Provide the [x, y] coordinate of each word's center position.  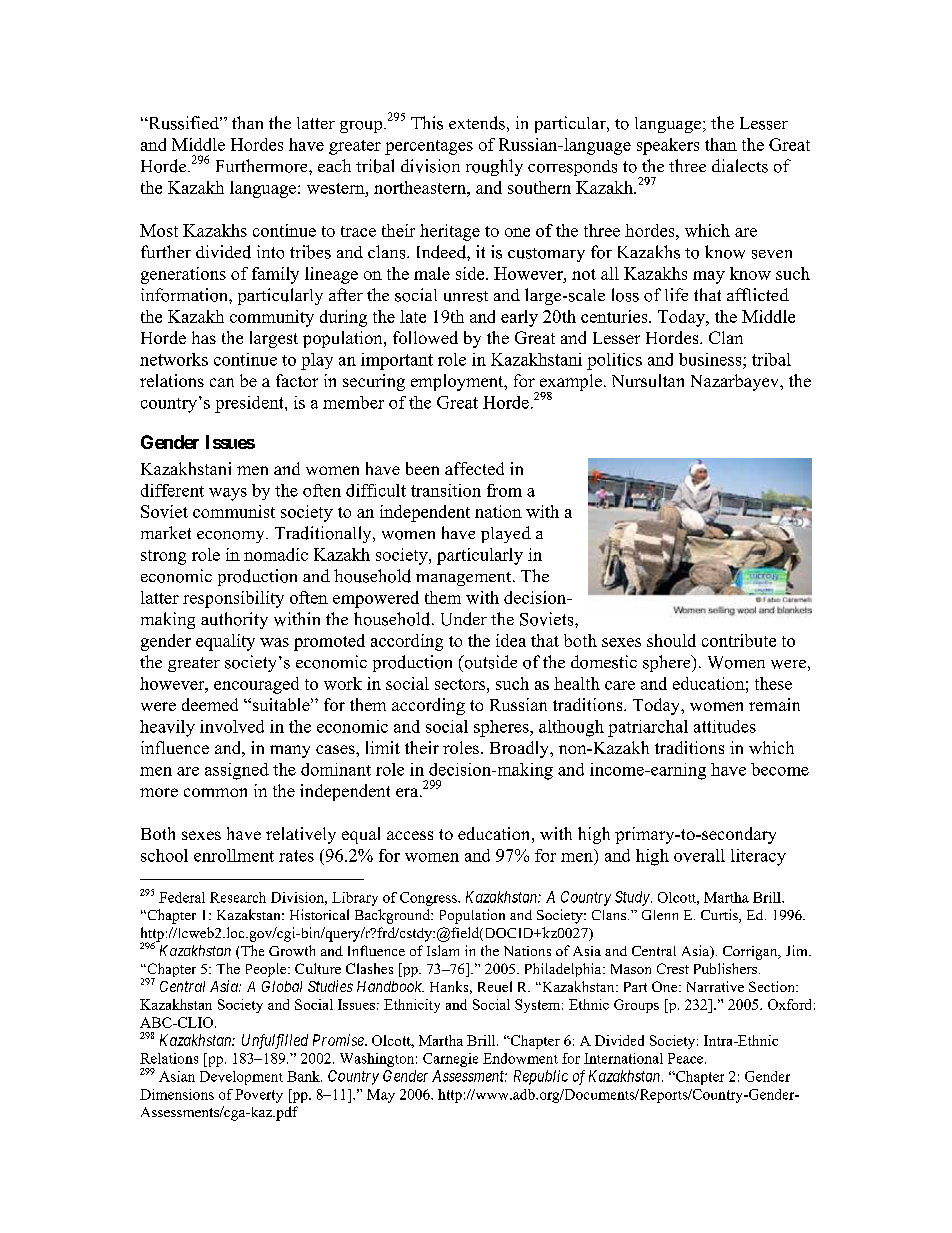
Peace [687, 1058]
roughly [494, 167]
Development [241, 1078]
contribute [739, 640]
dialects [740, 166]
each [334, 165]
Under [464, 619]
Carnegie [450, 1060]
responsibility [233, 599]
